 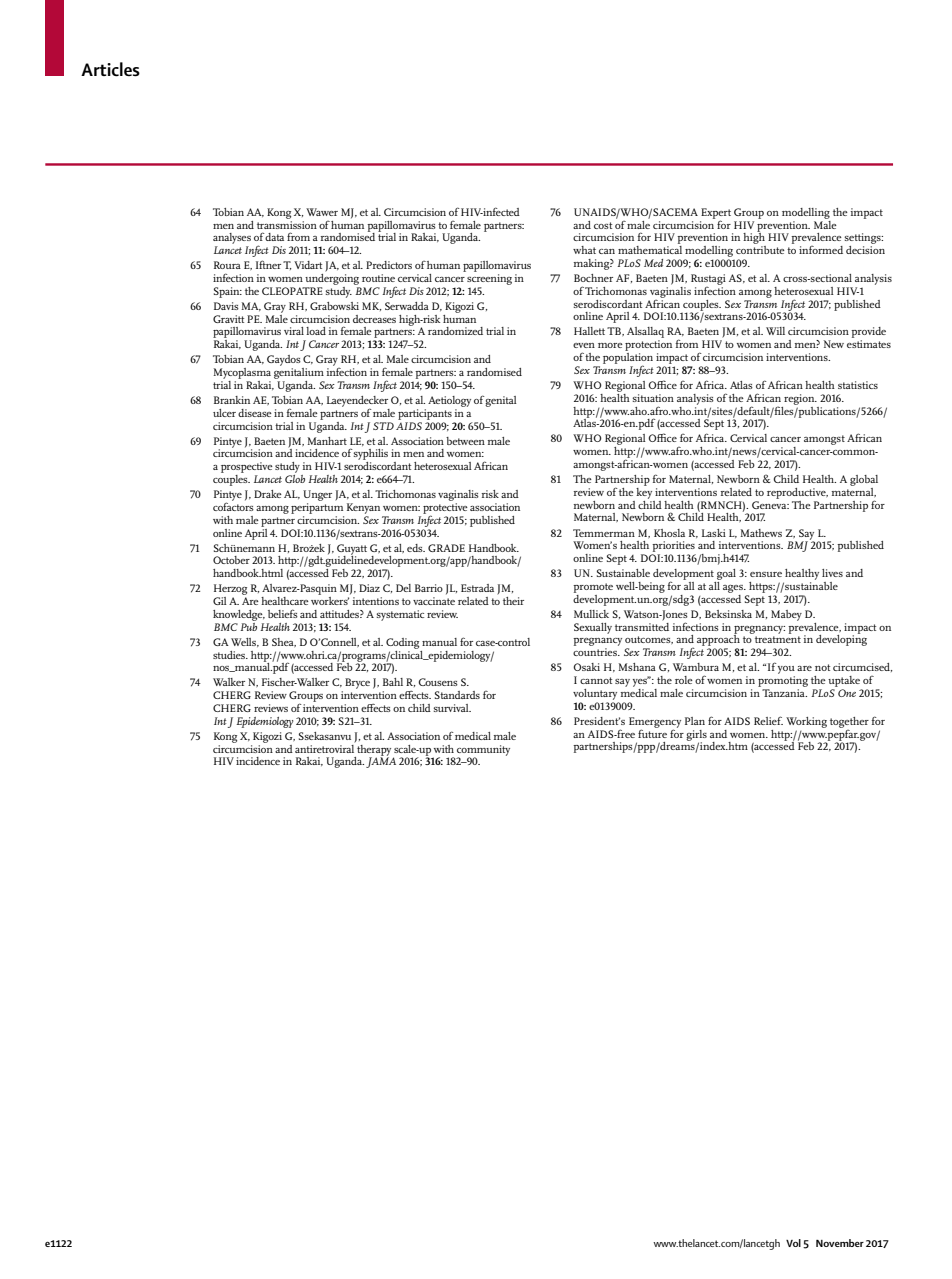 I want to click on Articles, so click(x=110, y=69).
